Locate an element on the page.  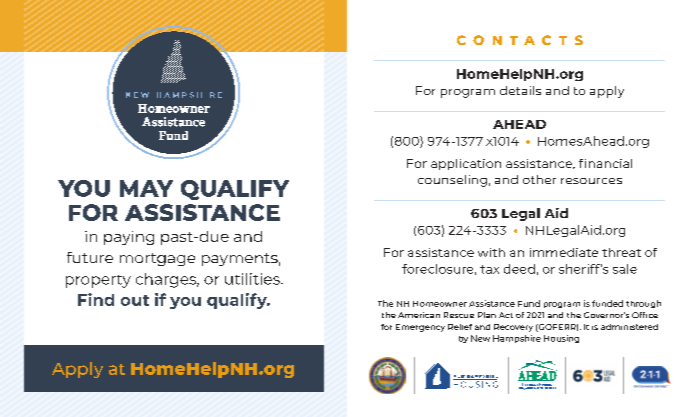
MAY is located at coordinates (146, 188).
